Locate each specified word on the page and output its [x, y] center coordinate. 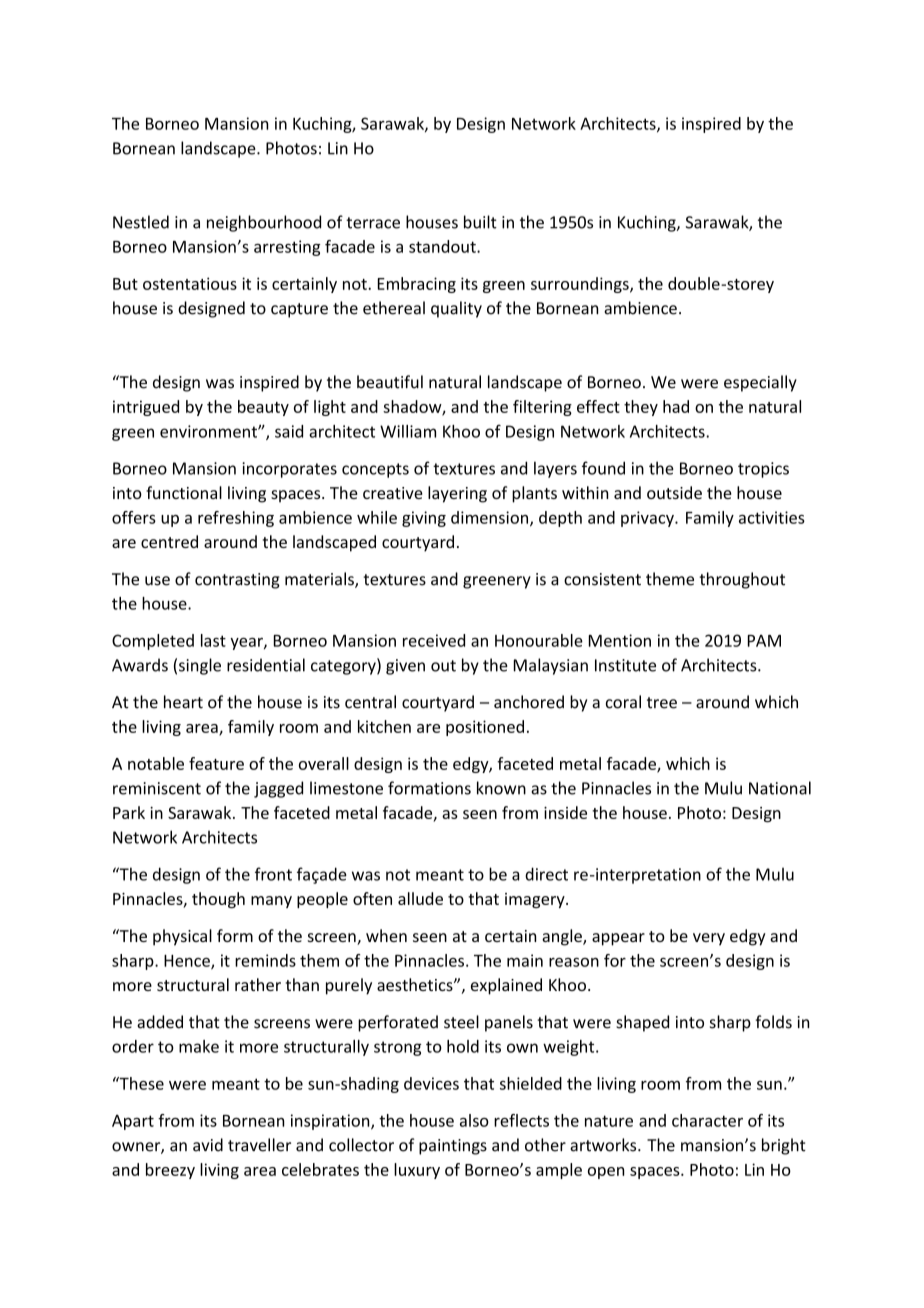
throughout [742, 580]
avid [208, 1145]
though [218, 900]
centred [169, 541]
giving [424, 519]
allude [420, 898]
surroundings [581, 285]
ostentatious [190, 283]
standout [443, 246]
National [780, 788]
